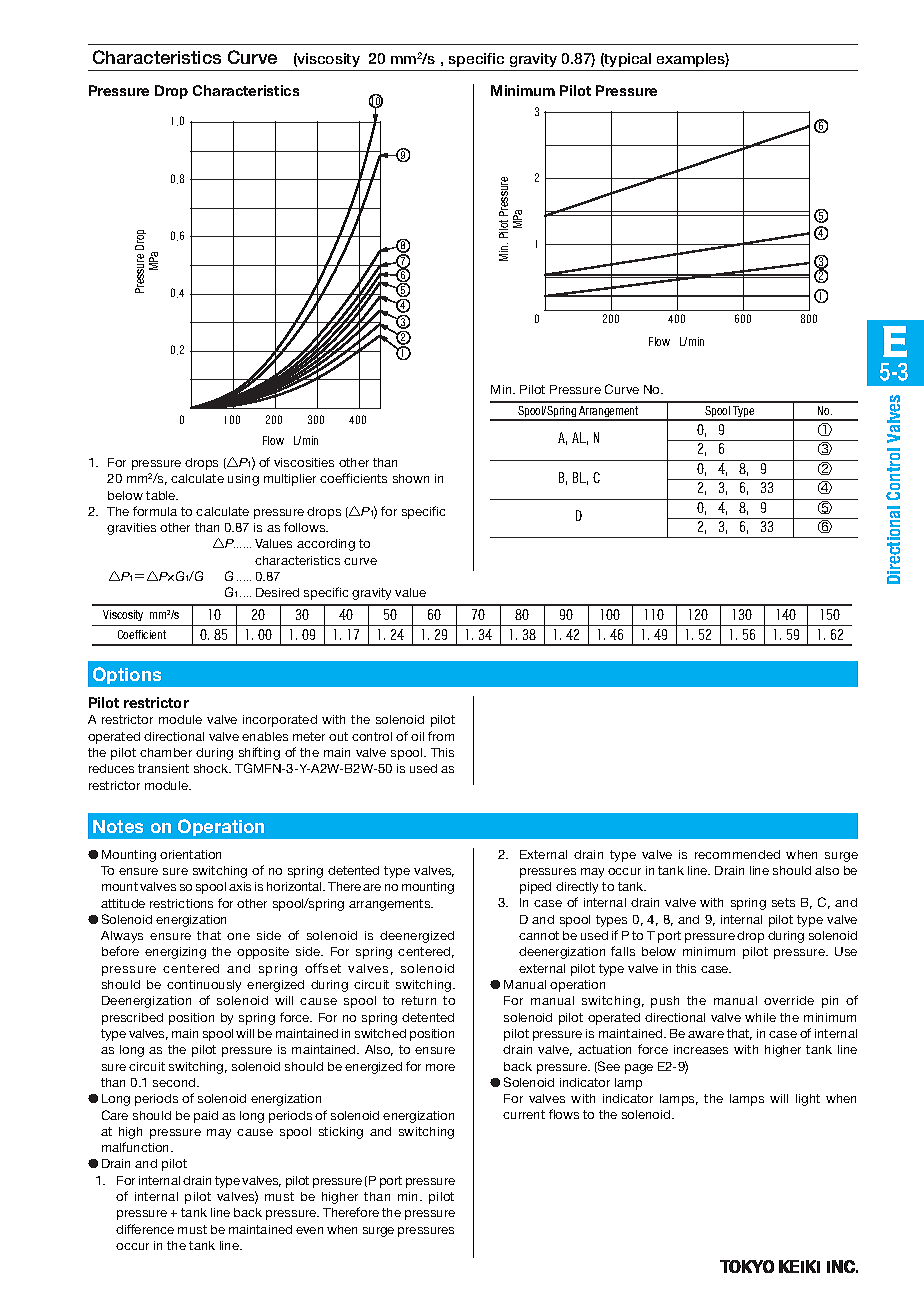 This screenshot has width=924, height=1308. I want to click on even, so click(309, 1230).
